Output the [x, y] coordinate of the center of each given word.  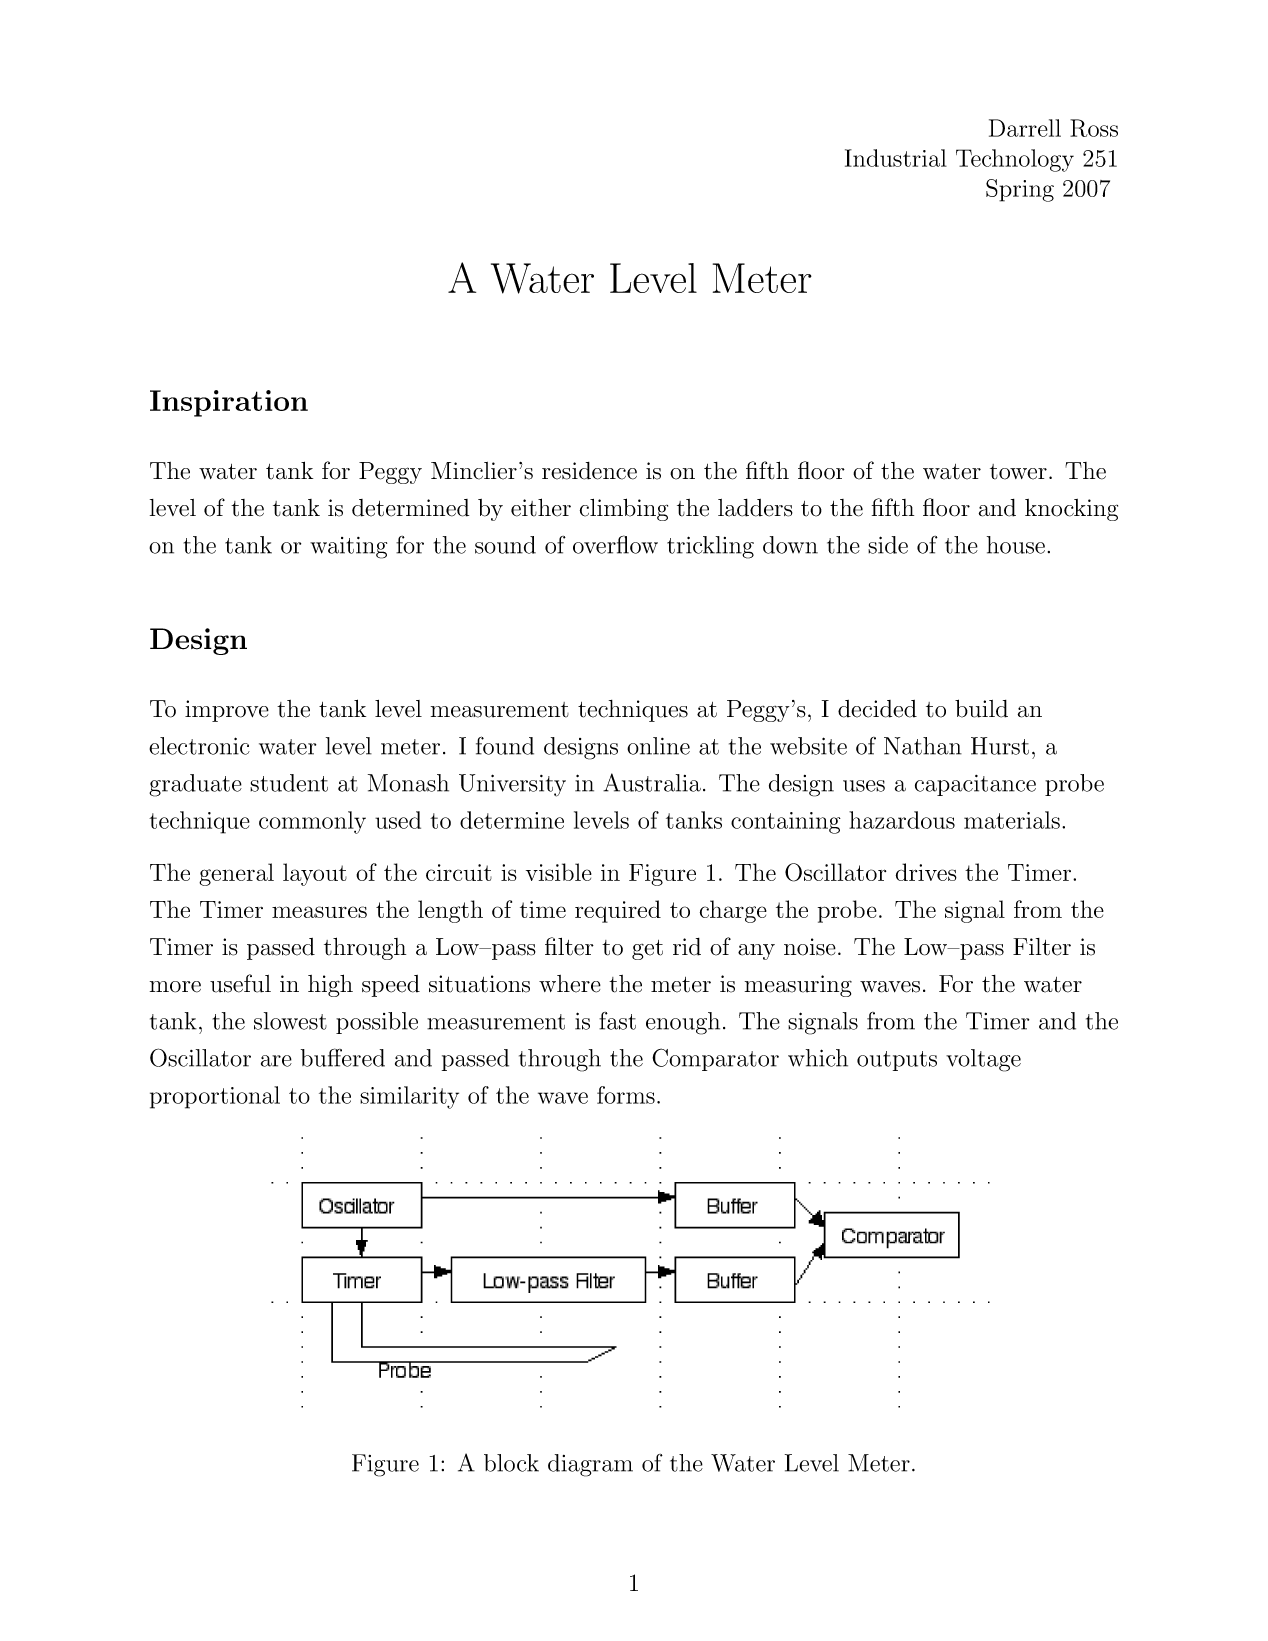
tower [1018, 472]
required [618, 911]
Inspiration [229, 403]
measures [319, 912]
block [511, 1463]
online [658, 746]
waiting [348, 548]
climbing [624, 509]
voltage [983, 1060]
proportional [215, 1097]
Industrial [896, 158]
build [981, 708]
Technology [1015, 160]
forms [626, 1095]
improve [227, 711]
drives [926, 872]
